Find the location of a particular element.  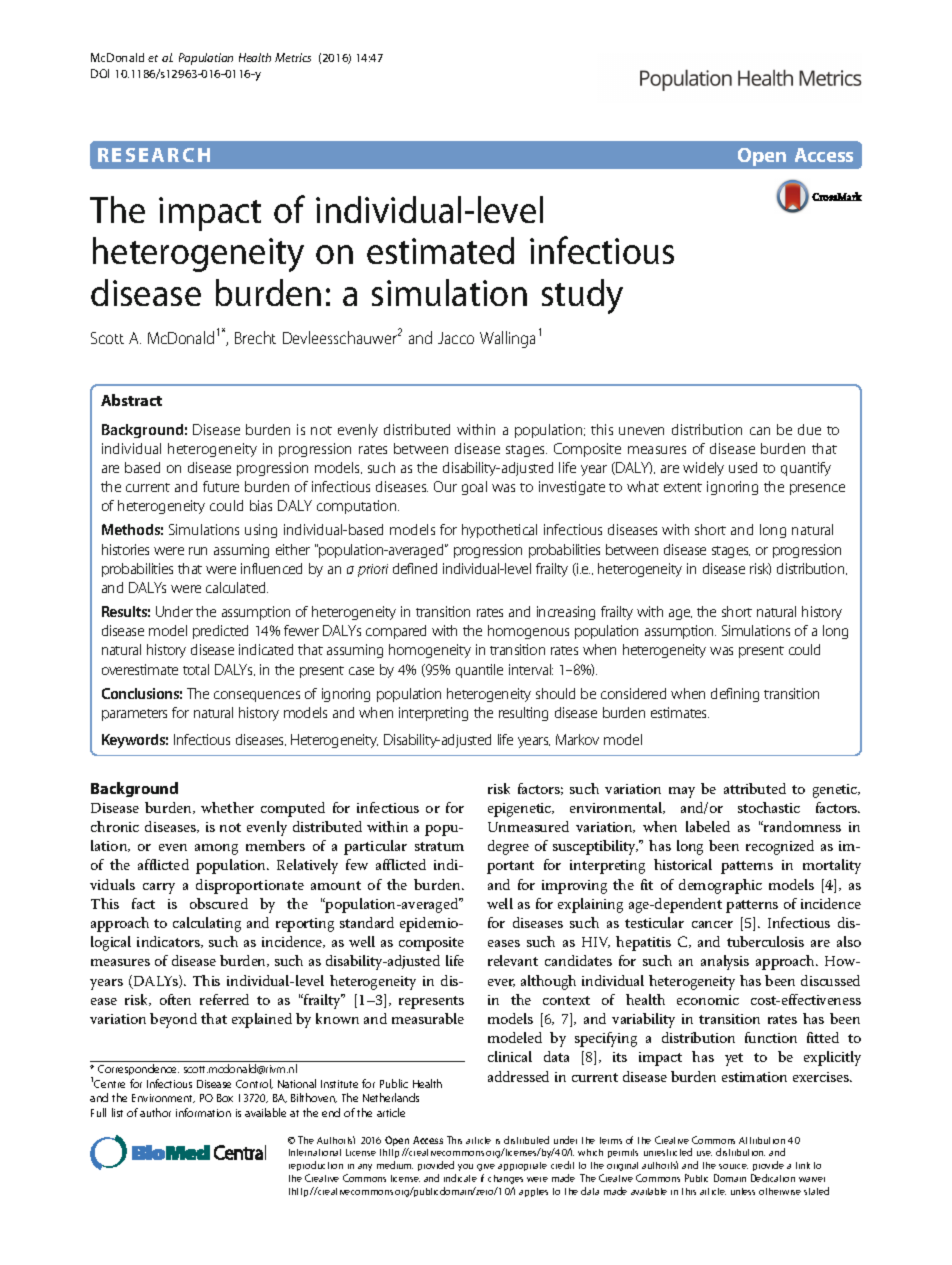

you is located at coordinates (465, 1167).
